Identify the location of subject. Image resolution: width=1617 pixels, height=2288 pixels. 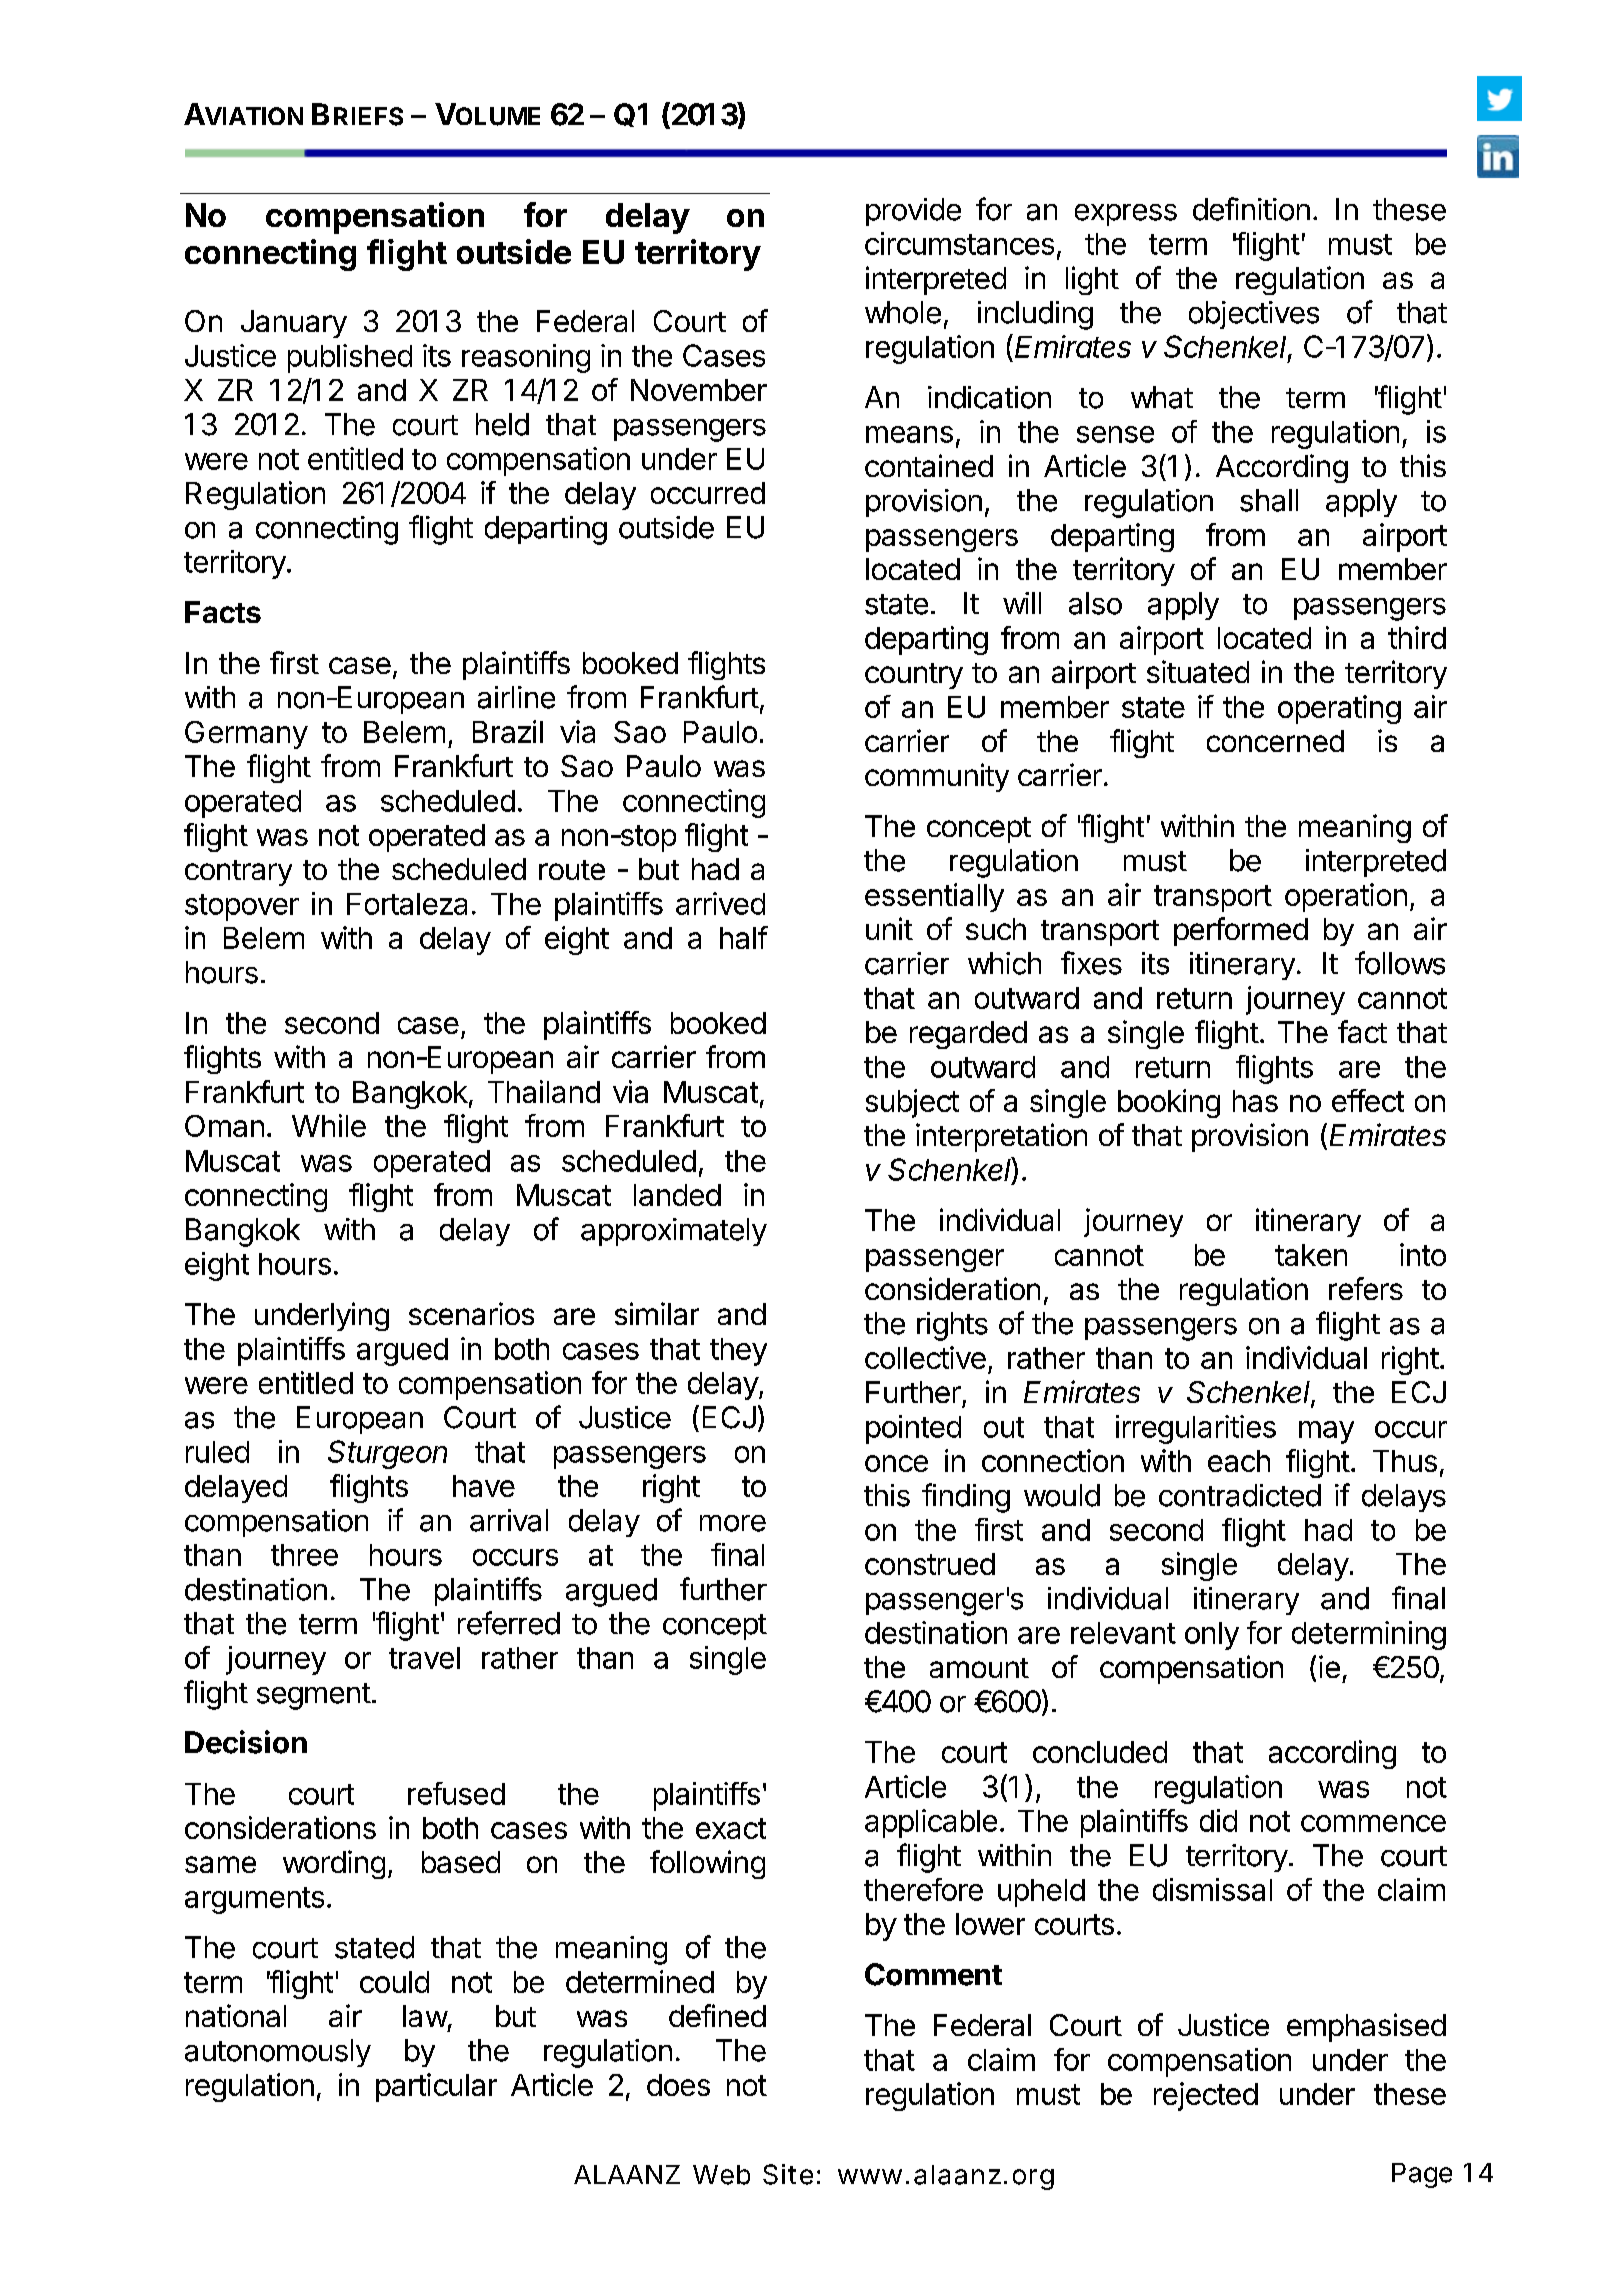
(912, 1103).
